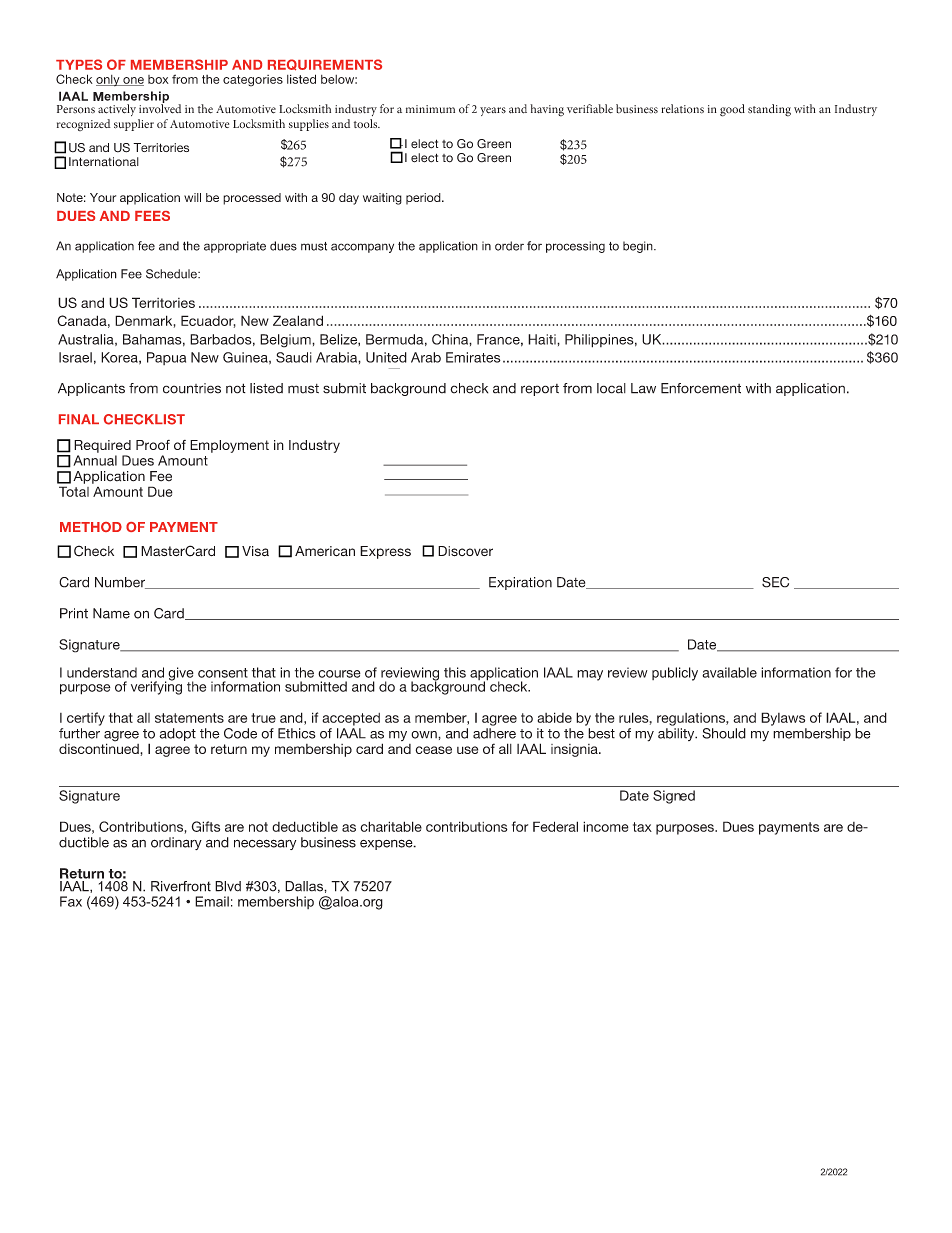 This image has width=952, height=1233. I want to click on own, so click(425, 735).
